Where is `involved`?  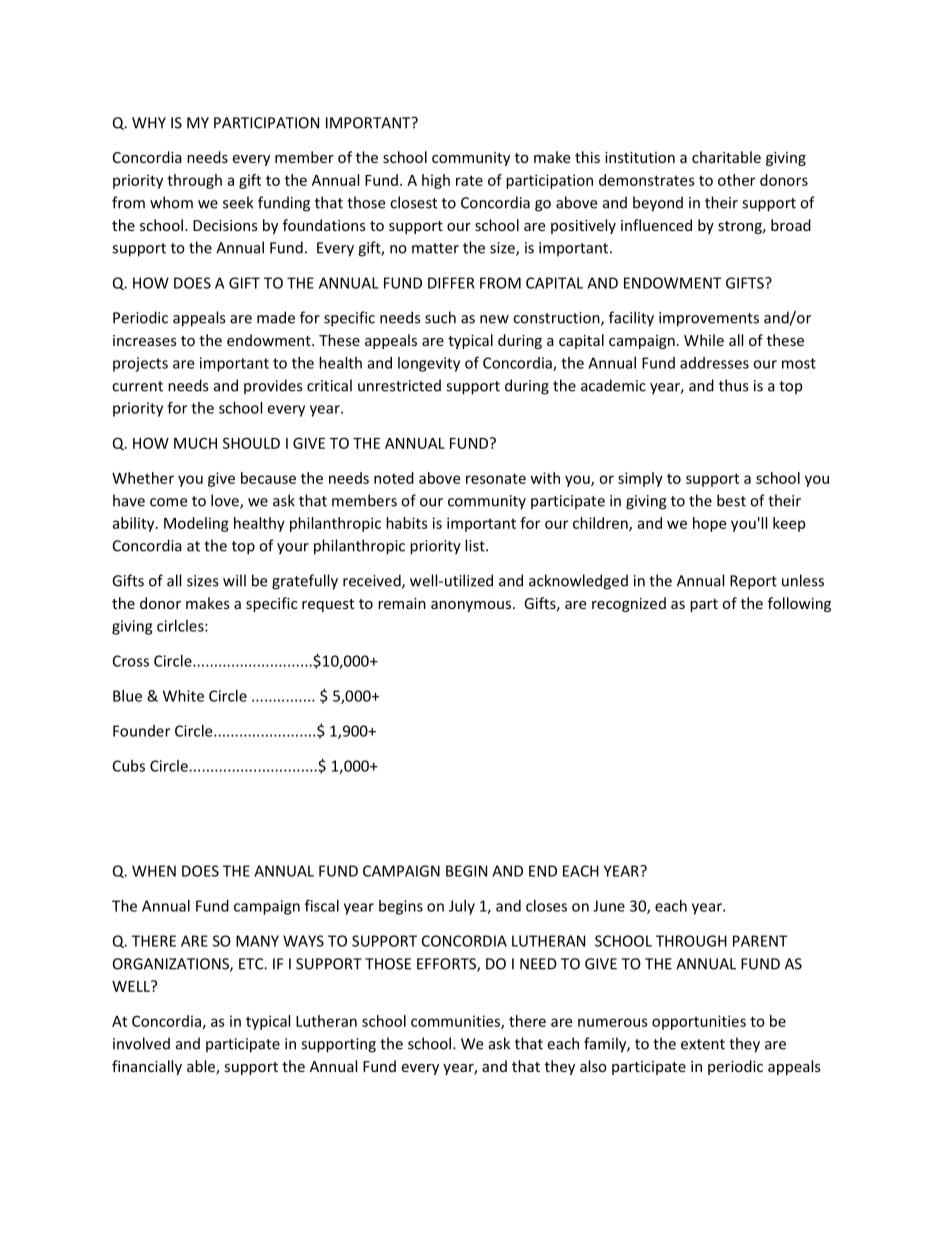
involved is located at coordinates (141, 1043).
